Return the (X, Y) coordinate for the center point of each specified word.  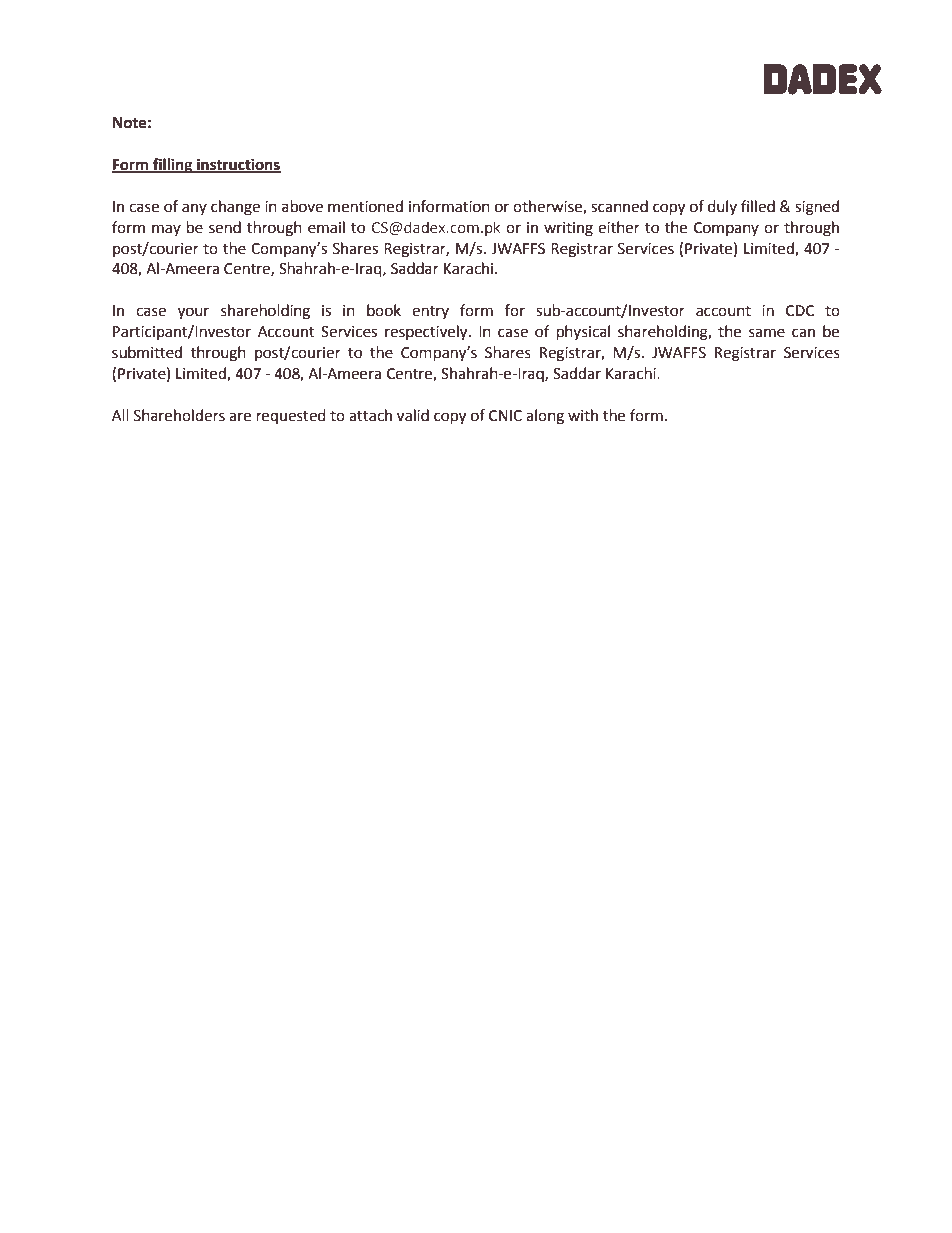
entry (430, 312)
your (193, 313)
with (583, 415)
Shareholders (179, 415)
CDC (800, 311)
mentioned (365, 206)
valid (413, 415)
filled (758, 206)
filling (173, 166)
